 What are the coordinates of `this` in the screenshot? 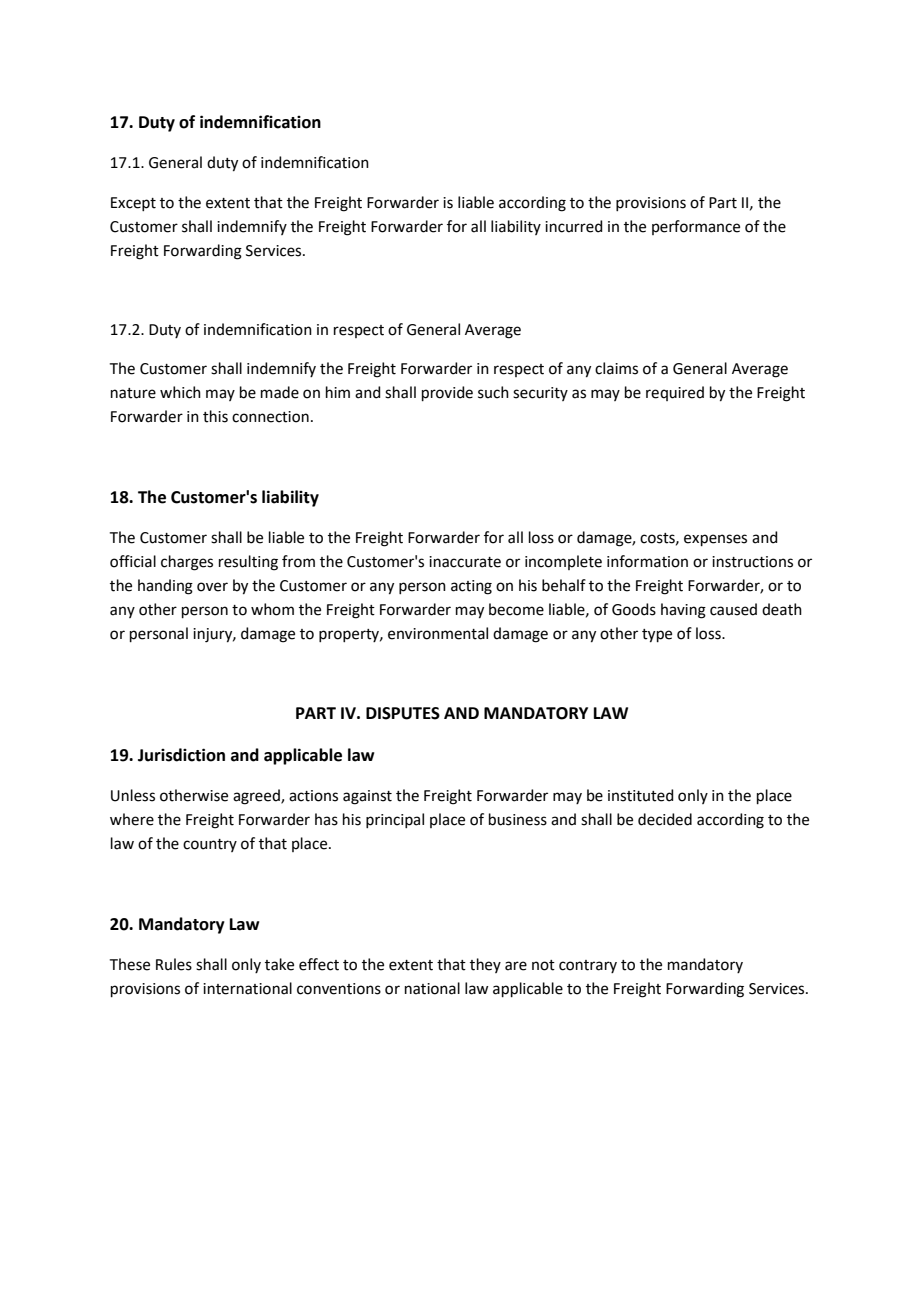 It's located at (215, 416).
